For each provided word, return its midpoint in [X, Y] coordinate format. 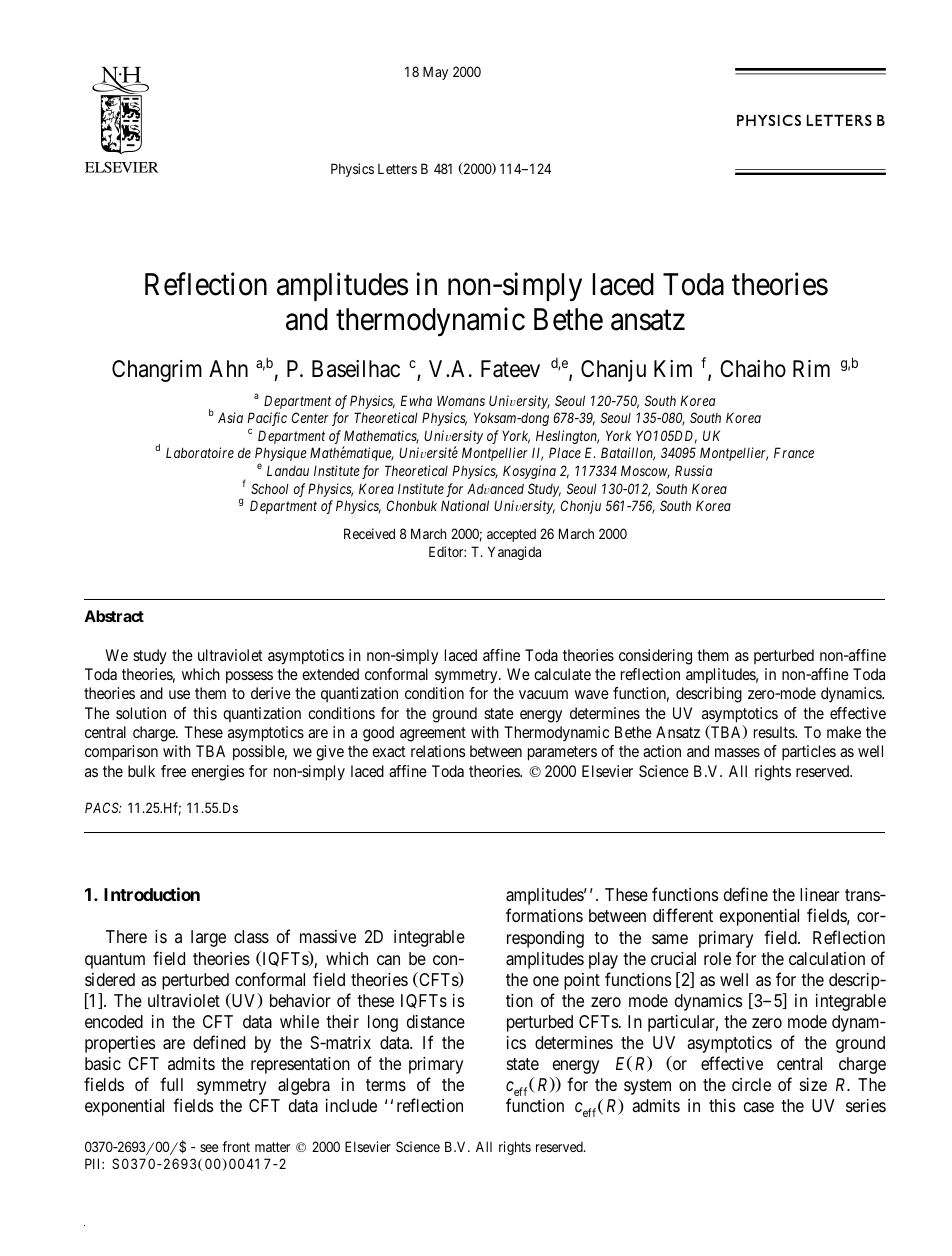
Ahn [228, 368]
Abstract [114, 616]
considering [655, 657]
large [208, 938]
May [435, 73]
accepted [511, 535]
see [209, 1148]
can [388, 960]
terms [386, 1085]
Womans [461, 400]
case [759, 1107]
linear [820, 895]
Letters [397, 169]
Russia [693, 470]
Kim [673, 368]
